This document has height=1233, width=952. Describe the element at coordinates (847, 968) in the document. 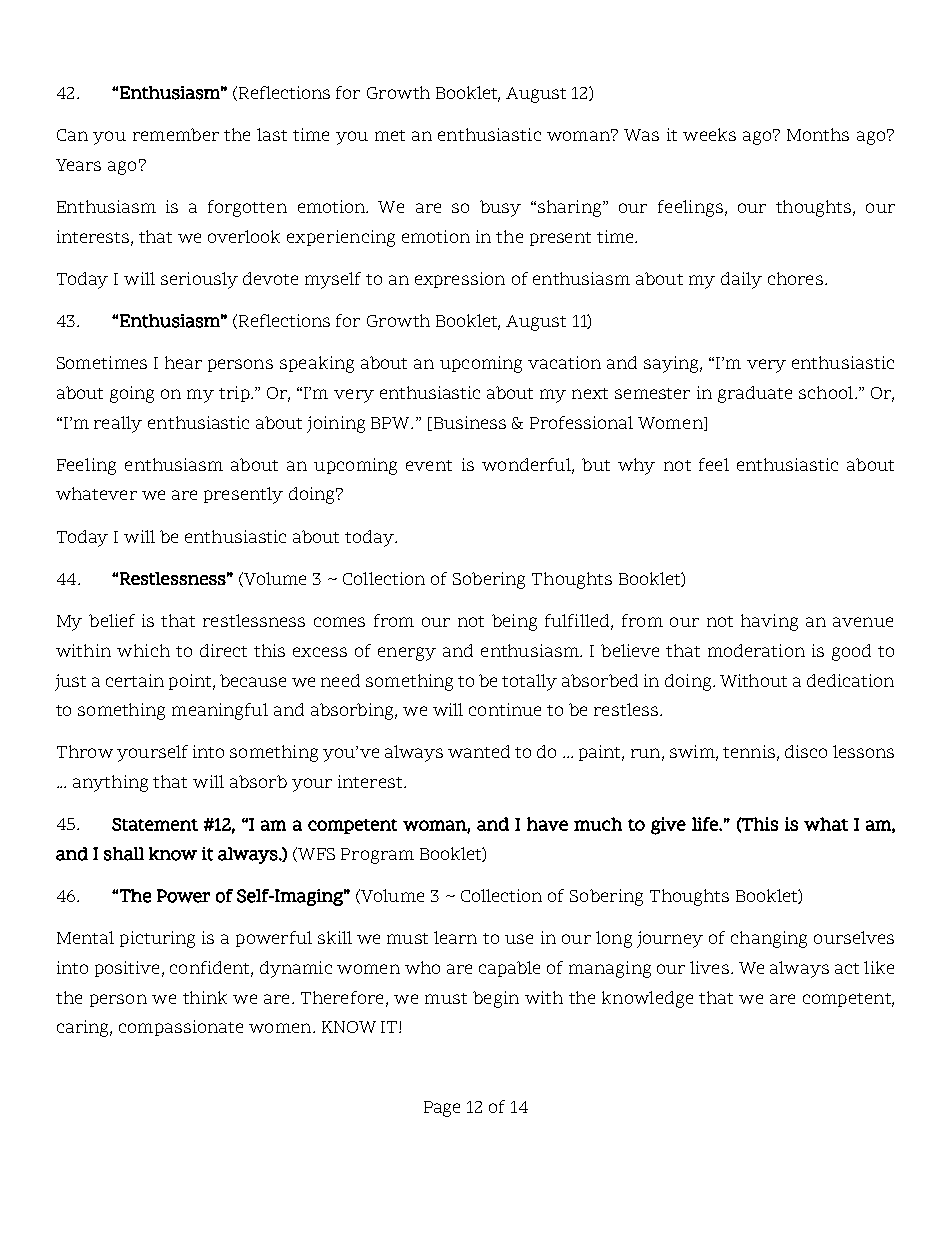

I see `act` at that location.
